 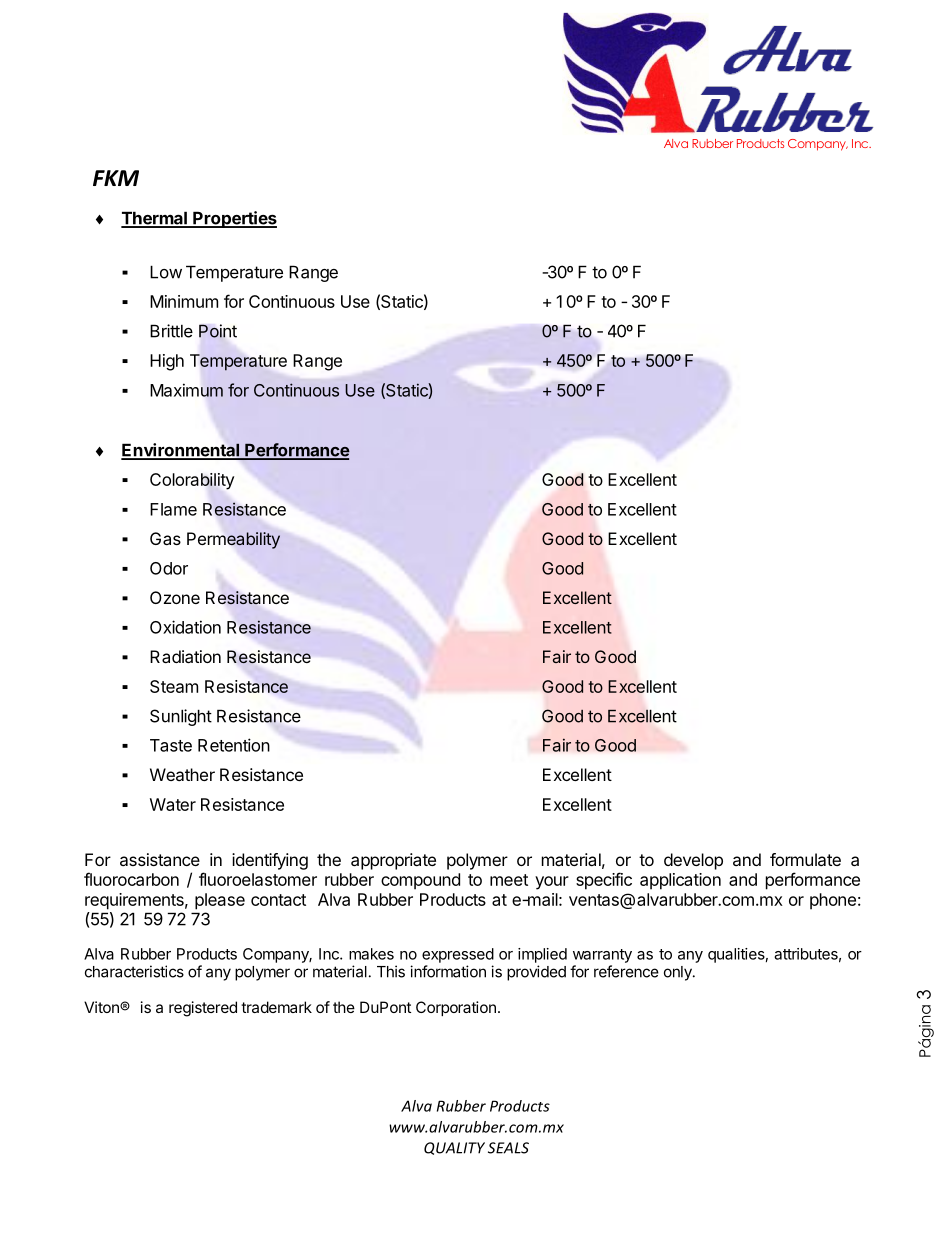 What do you see at coordinates (181, 451) in the document?
I see `Environmental` at bounding box center [181, 451].
